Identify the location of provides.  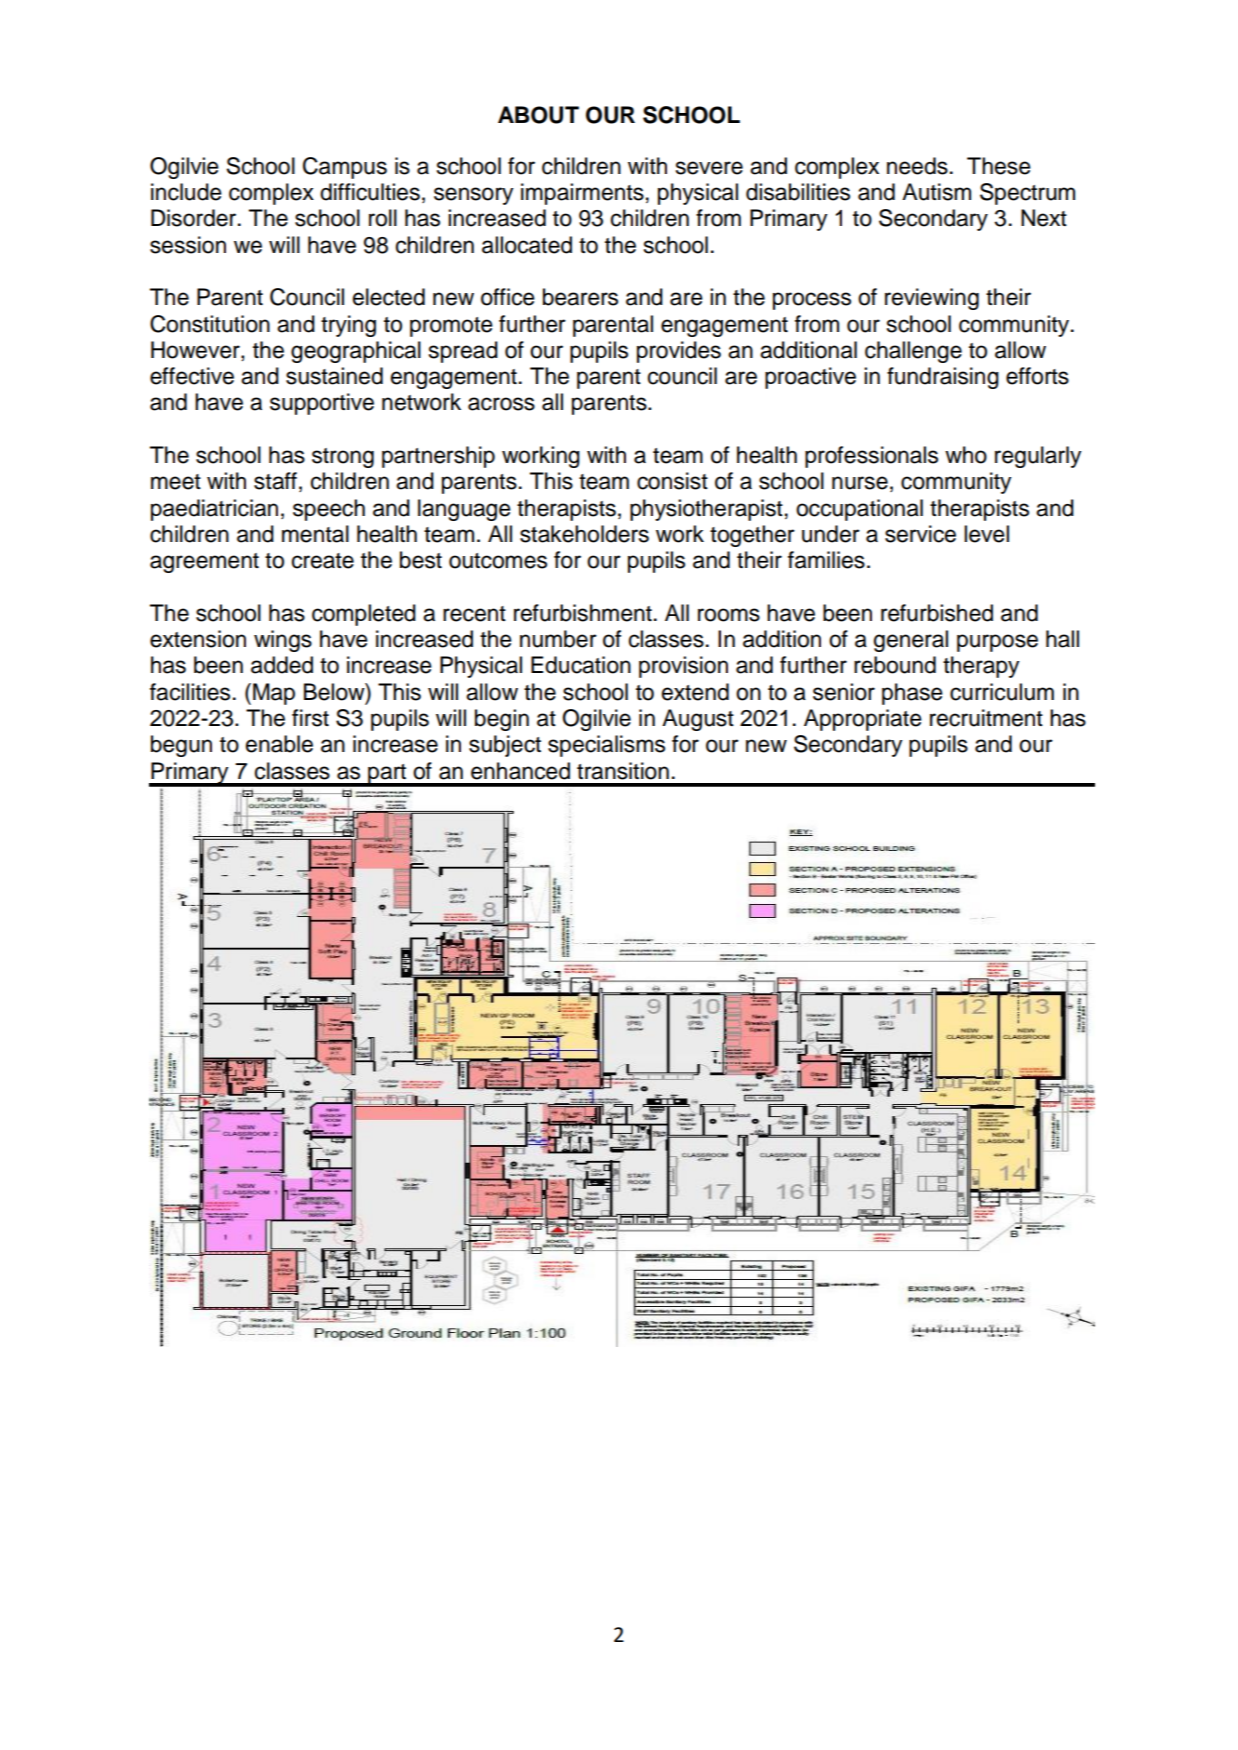
(679, 352).
